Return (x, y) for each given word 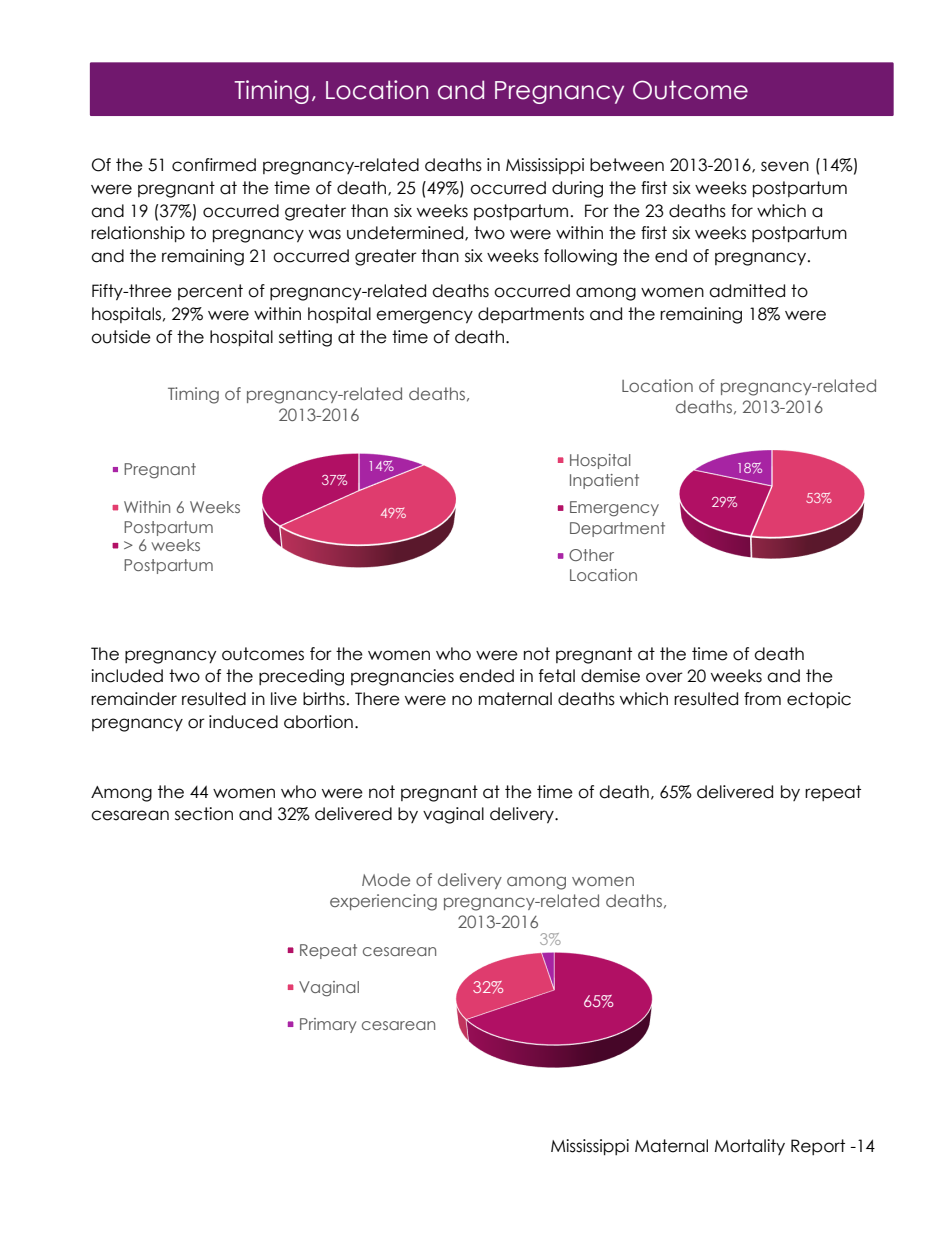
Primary (328, 1025)
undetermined (406, 233)
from (762, 699)
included (127, 676)
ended (486, 676)
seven (785, 166)
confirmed (214, 165)
